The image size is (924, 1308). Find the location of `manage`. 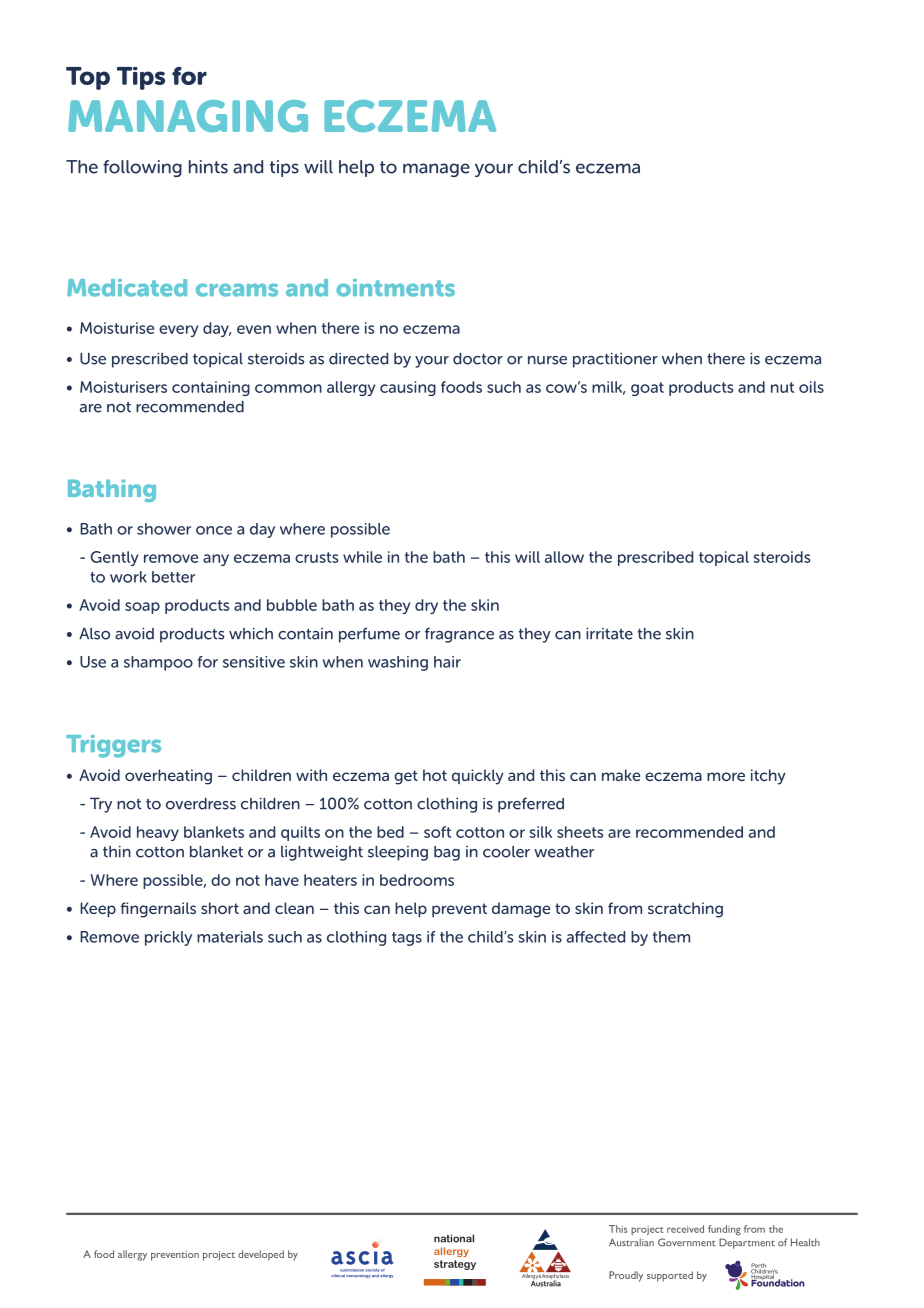

manage is located at coordinates (436, 170).
